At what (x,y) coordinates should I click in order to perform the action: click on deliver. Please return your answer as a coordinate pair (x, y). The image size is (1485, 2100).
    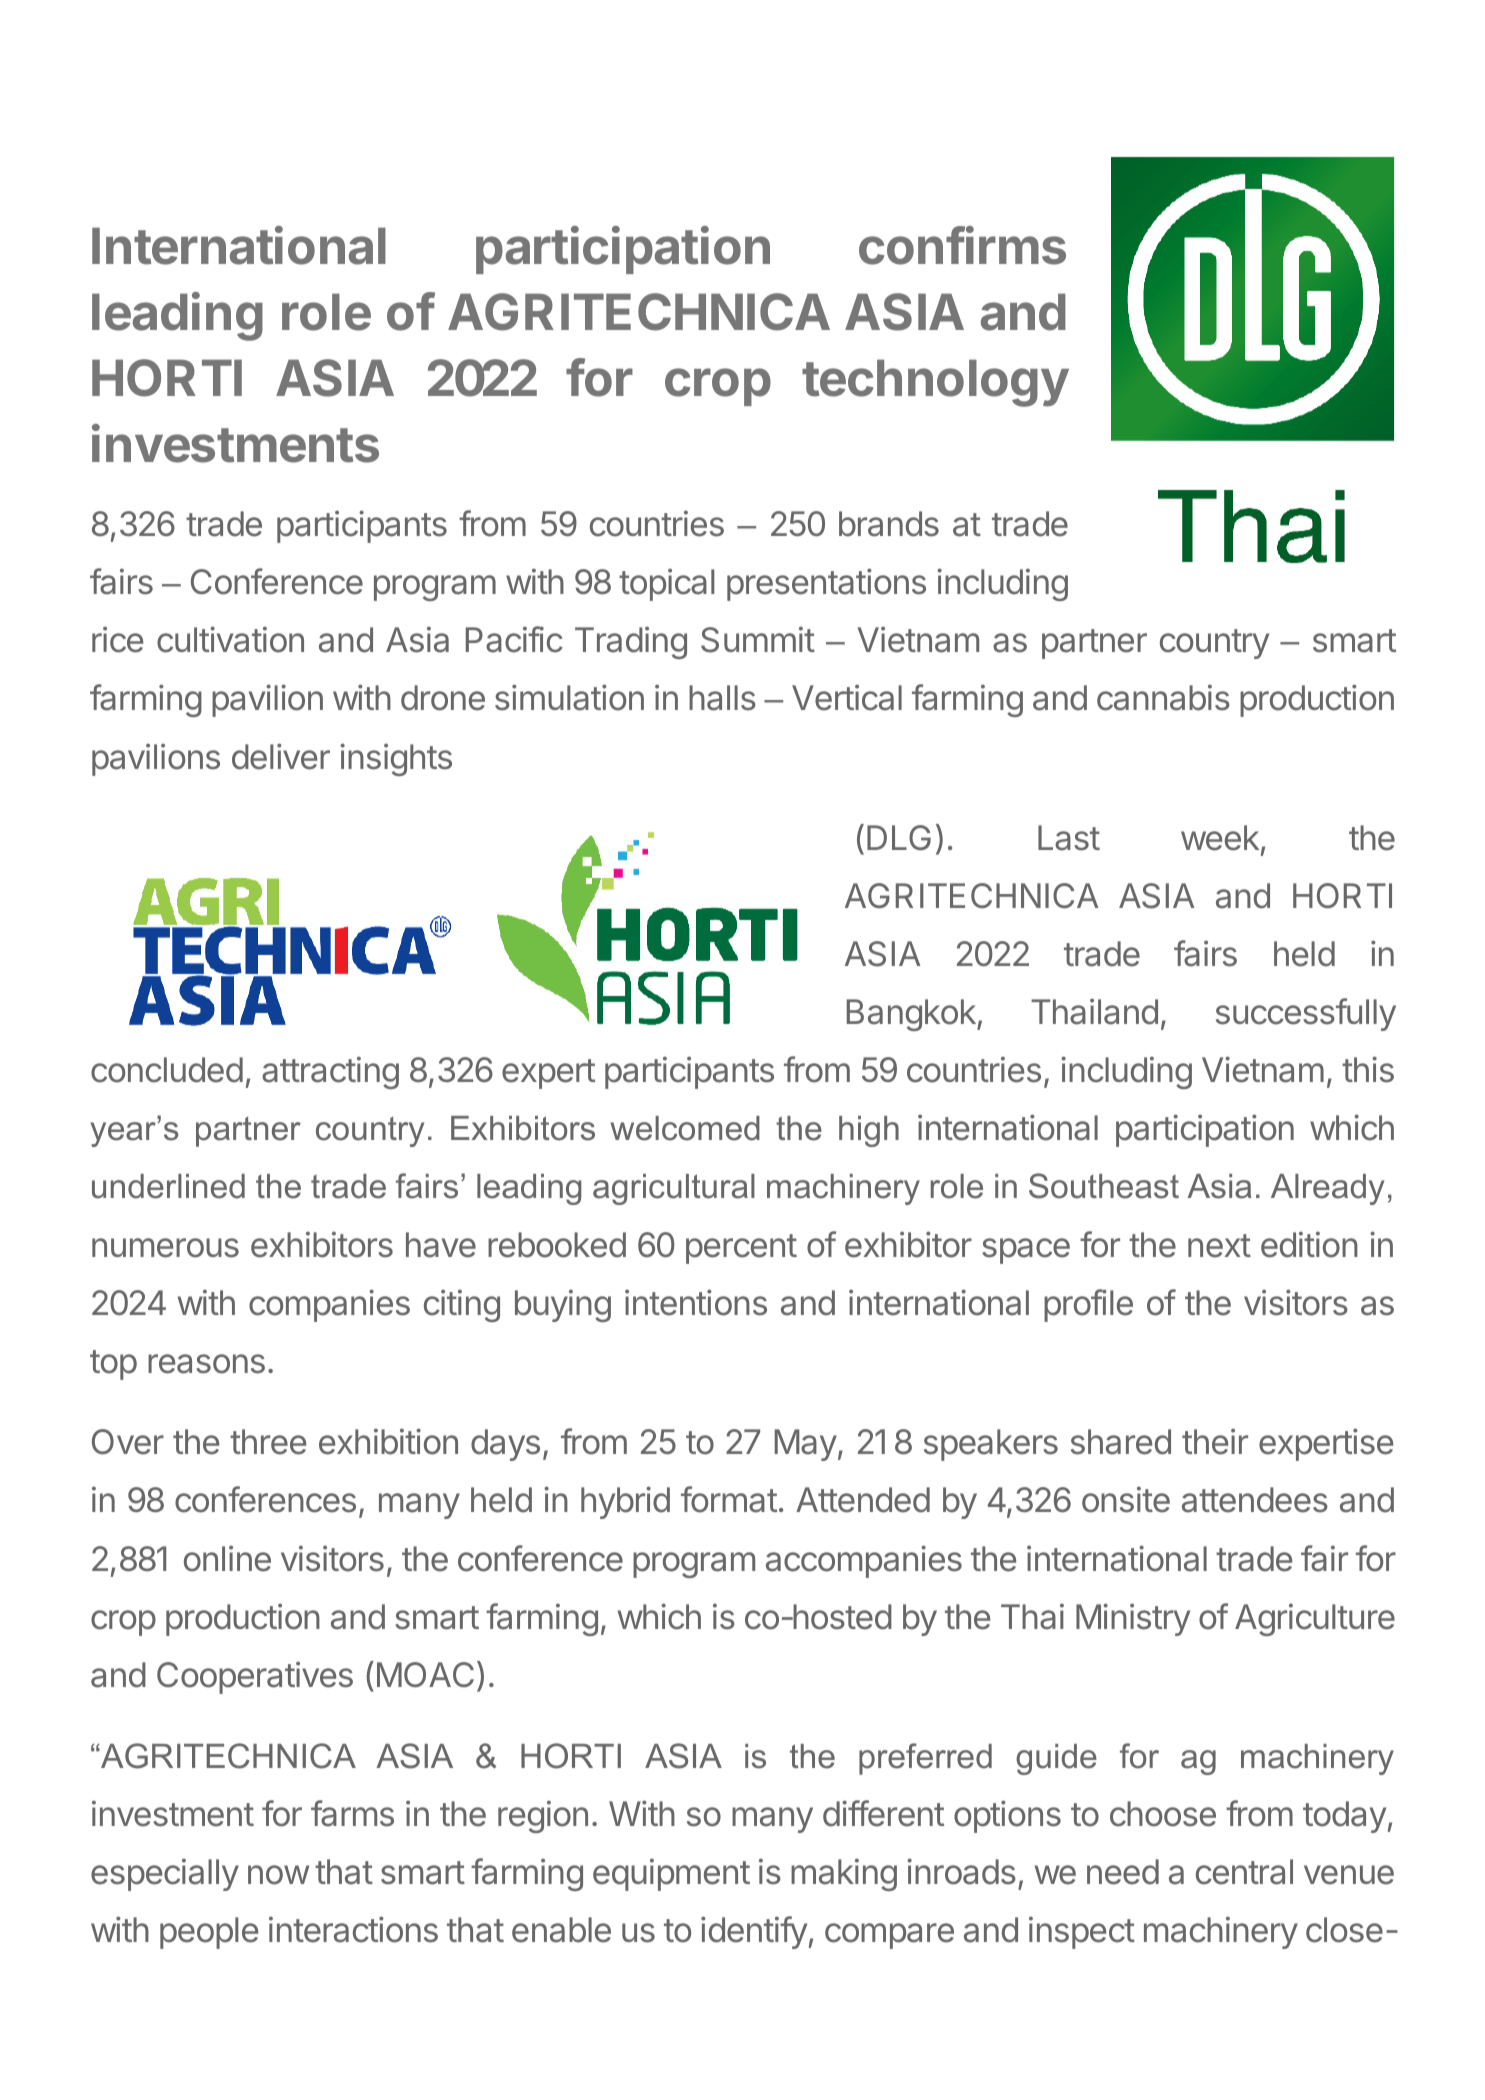
    Looking at the image, I should click on (281, 756).
